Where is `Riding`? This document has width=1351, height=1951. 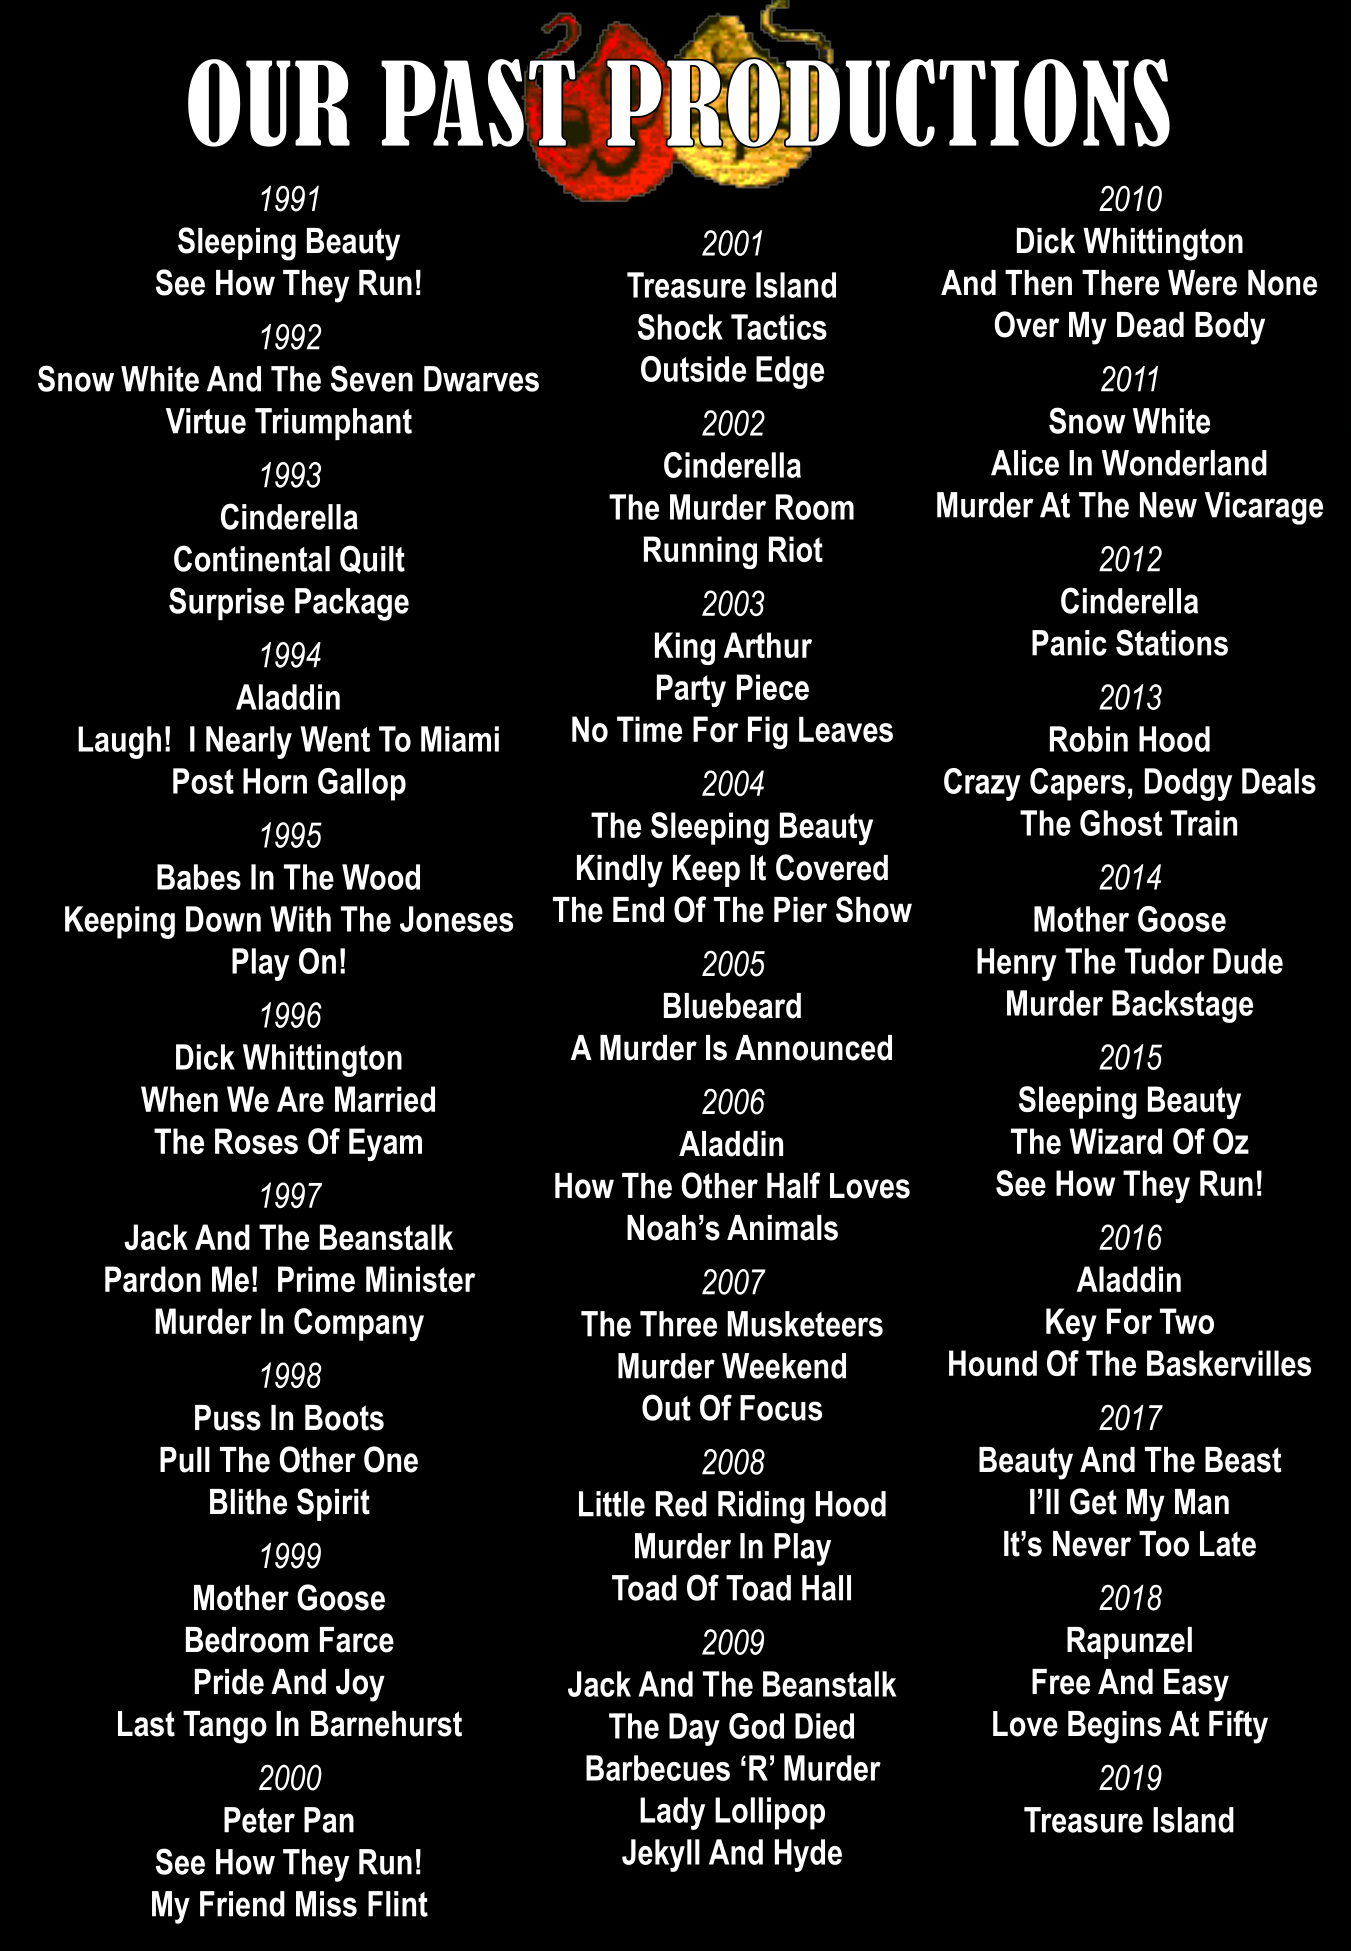
Riding is located at coordinates (761, 1507).
